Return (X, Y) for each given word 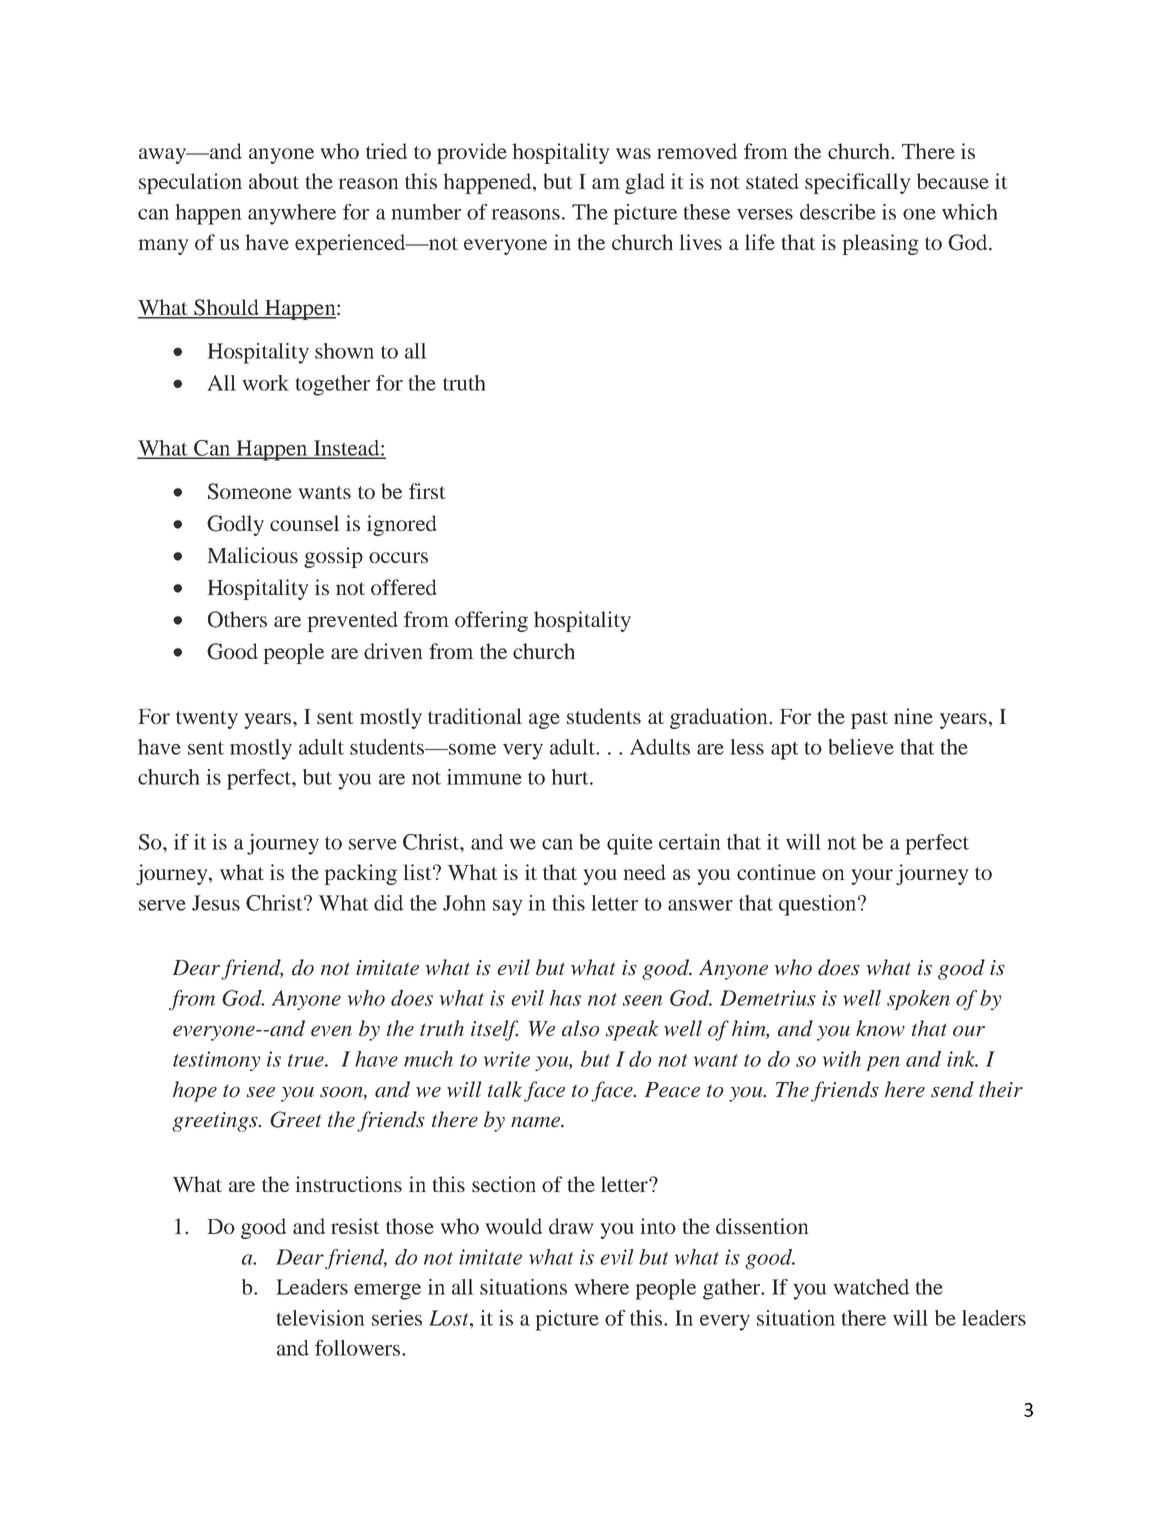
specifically (857, 183)
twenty (207, 720)
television (320, 1318)
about (274, 181)
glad (645, 183)
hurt (571, 777)
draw (571, 1226)
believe (861, 747)
